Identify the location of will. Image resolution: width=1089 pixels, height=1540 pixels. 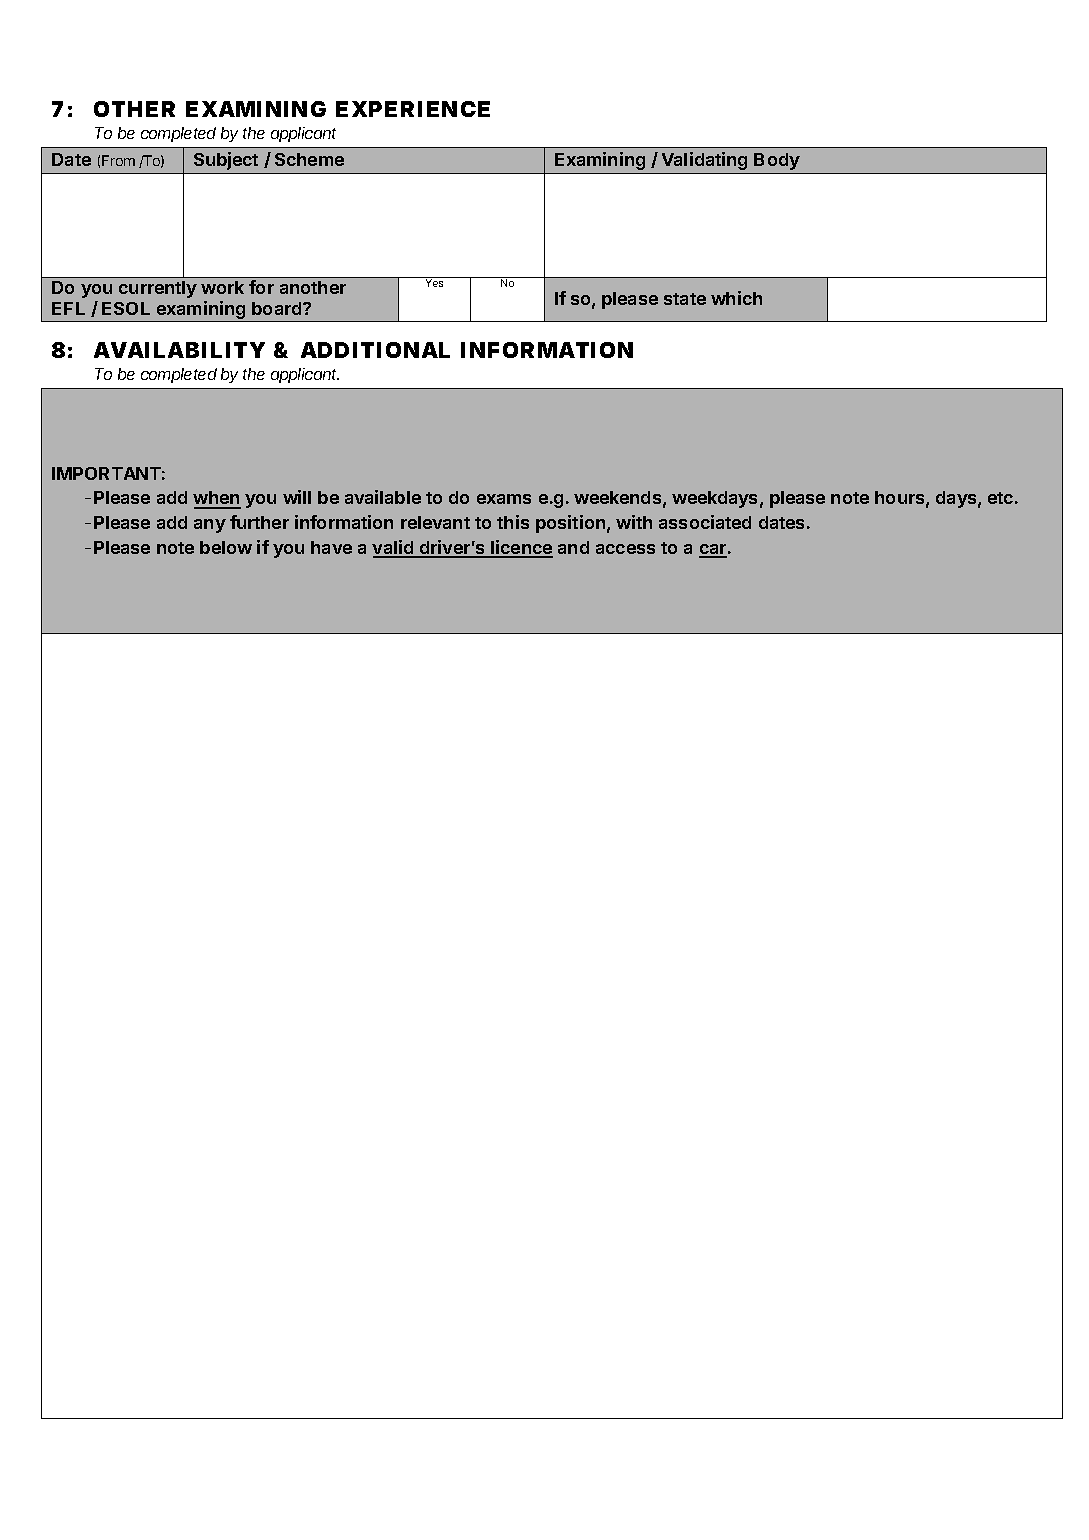
(297, 497).
